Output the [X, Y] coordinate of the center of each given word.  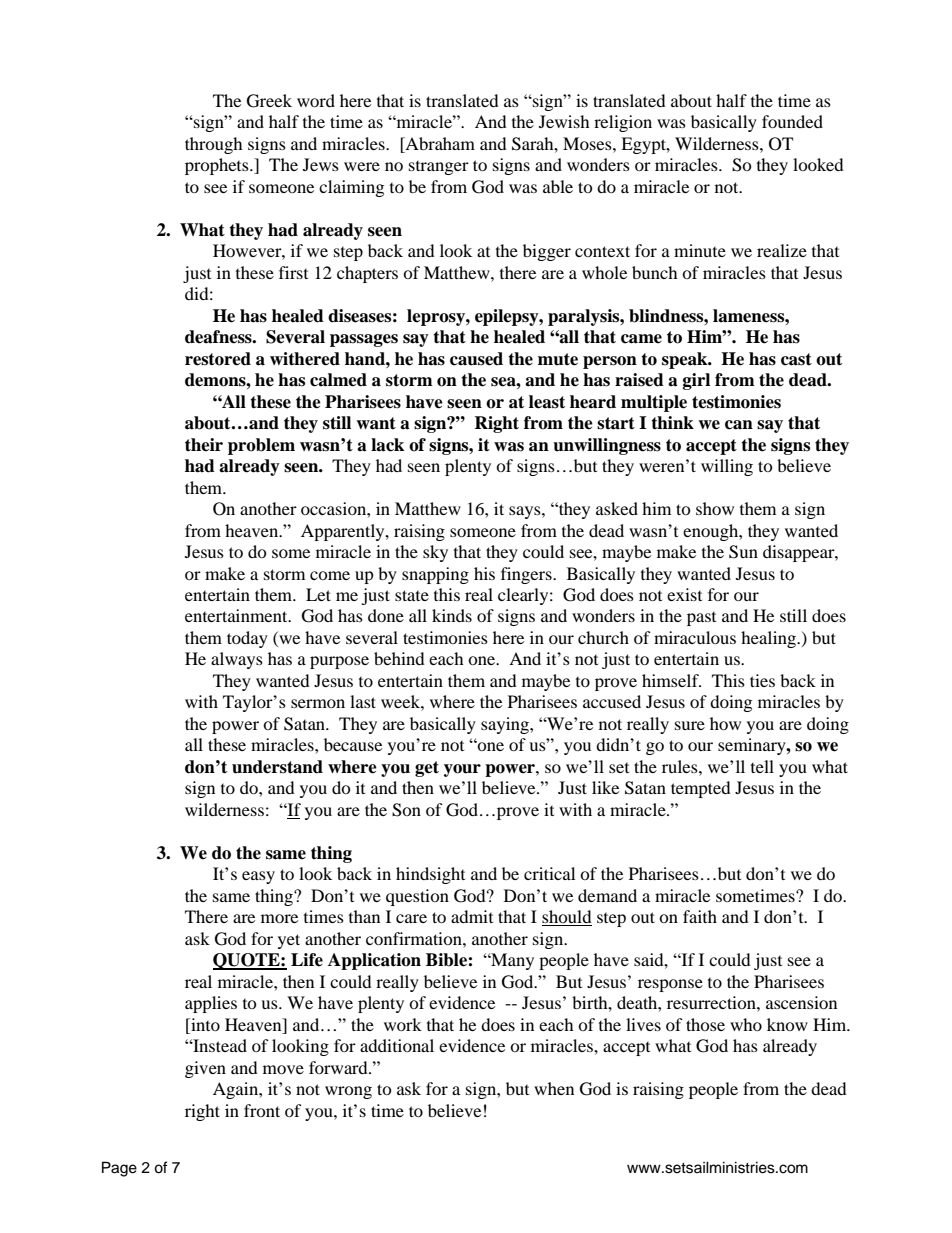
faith [700, 916]
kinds [452, 615]
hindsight [430, 875]
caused [476, 359]
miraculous [695, 637]
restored [218, 359]
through [214, 145]
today [247, 639]
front [262, 1110]
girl [696, 381]
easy [258, 877]
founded [792, 121]
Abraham [439, 143]
